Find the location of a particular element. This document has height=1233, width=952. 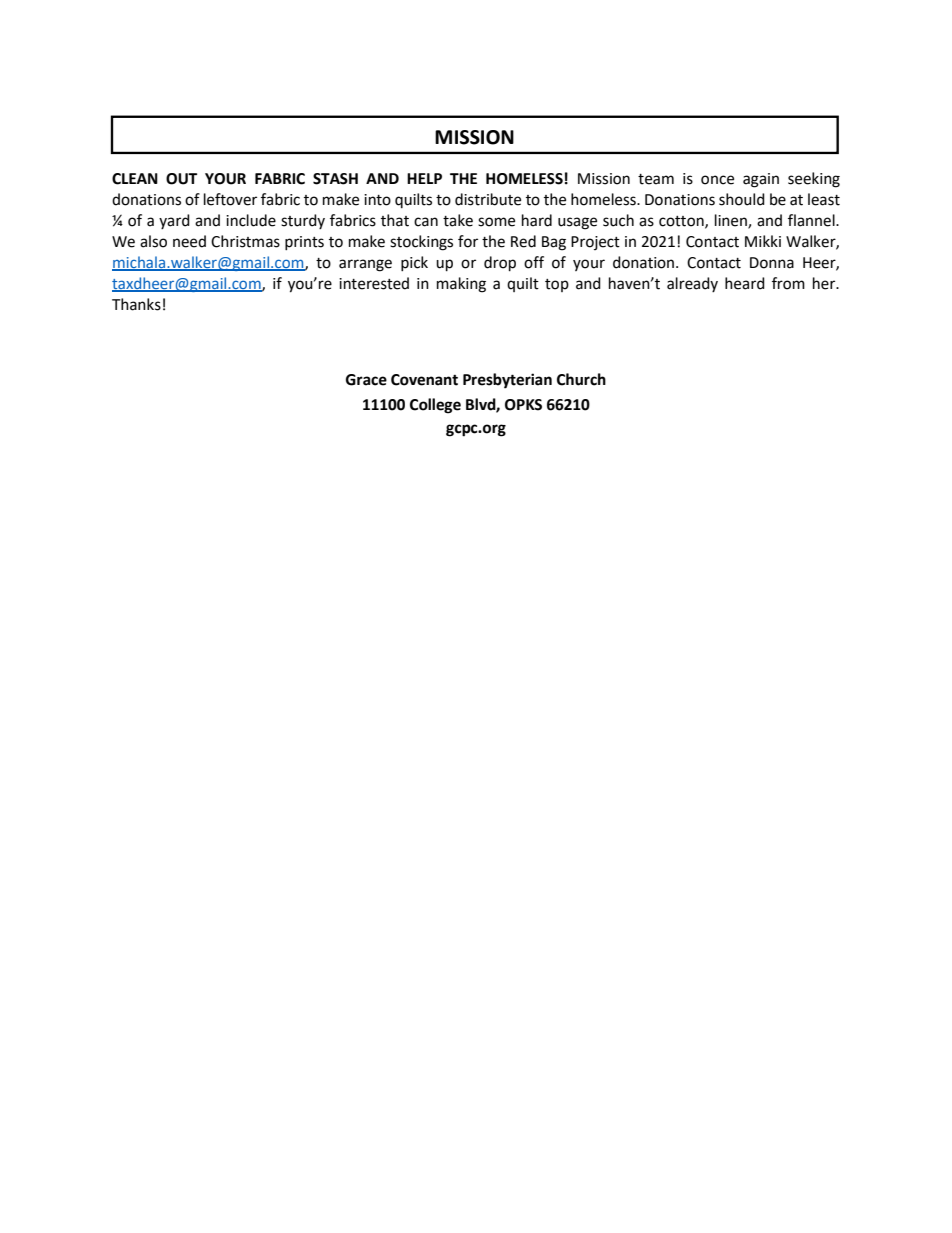

Thanks is located at coordinates (136, 304).
